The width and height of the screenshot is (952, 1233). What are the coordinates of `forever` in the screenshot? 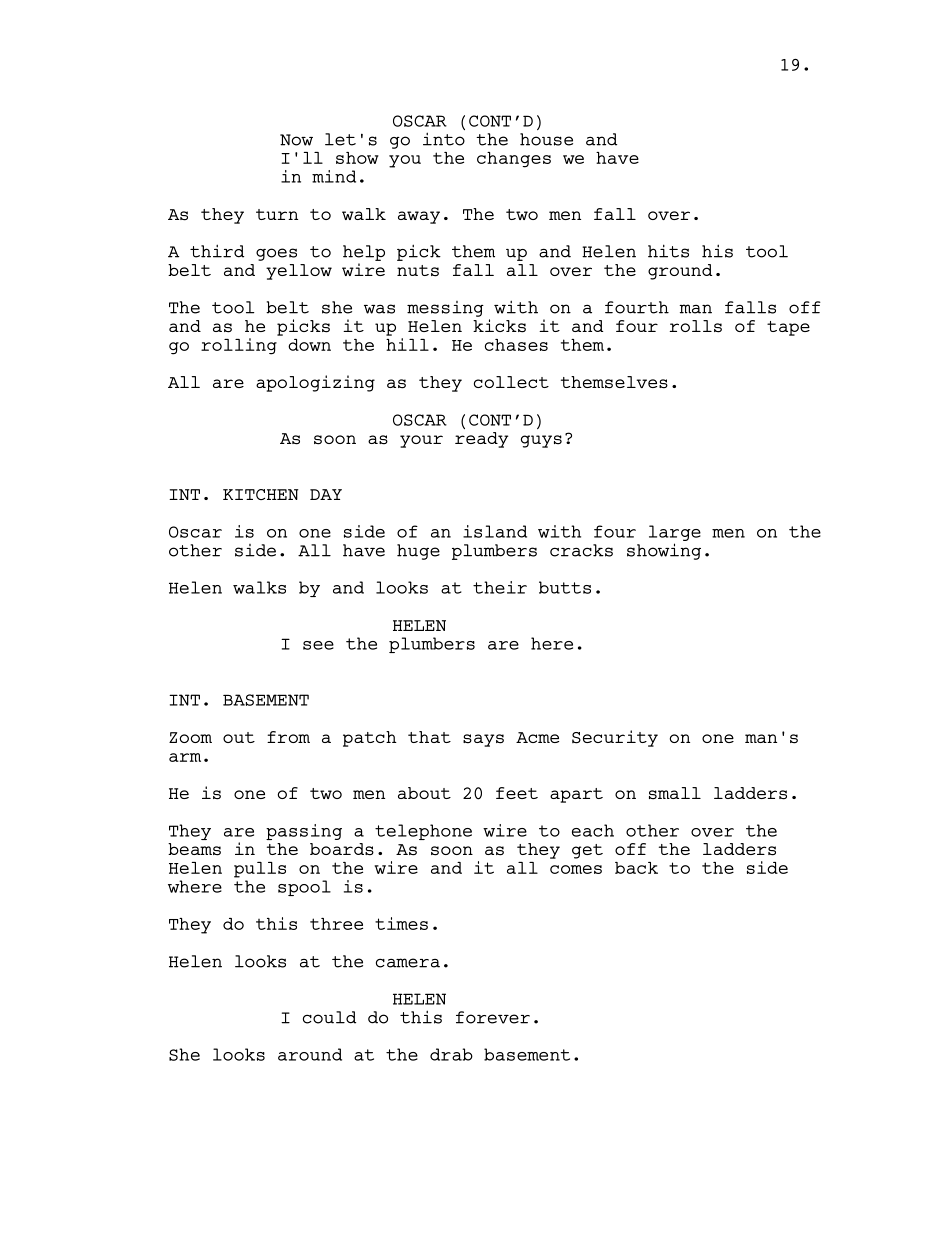 It's located at (493, 1017).
